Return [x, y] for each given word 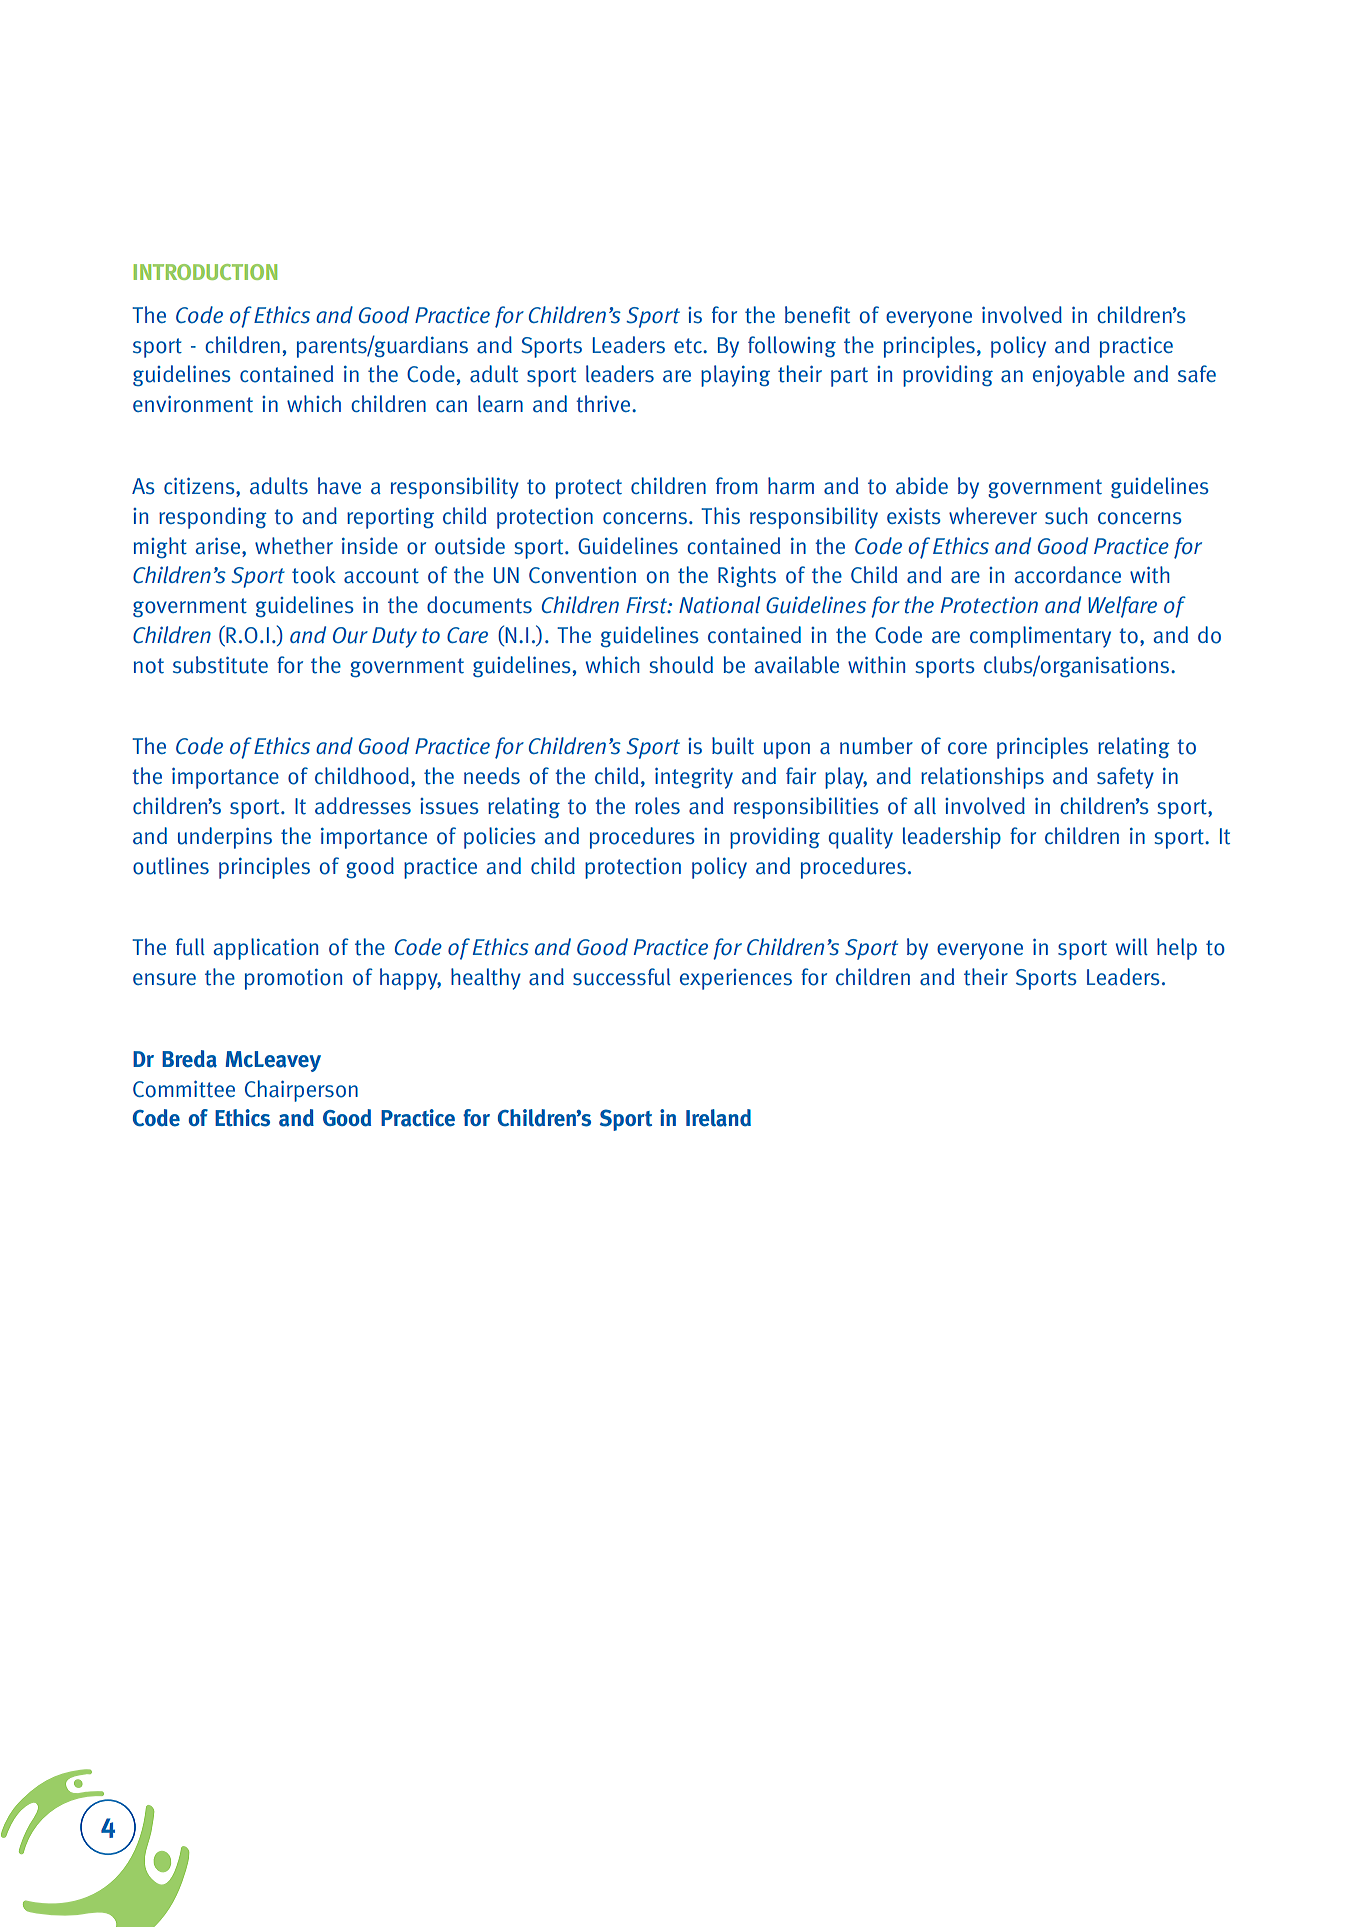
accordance [1068, 575]
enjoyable [1079, 376]
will [1132, 946]
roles [657, 806]
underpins [225, 838]
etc [689, 346]
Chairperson [301, 1091]
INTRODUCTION [205, 272]
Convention [582, 575]
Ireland [718, 1118]
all [925, 805]
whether [294, 546]
